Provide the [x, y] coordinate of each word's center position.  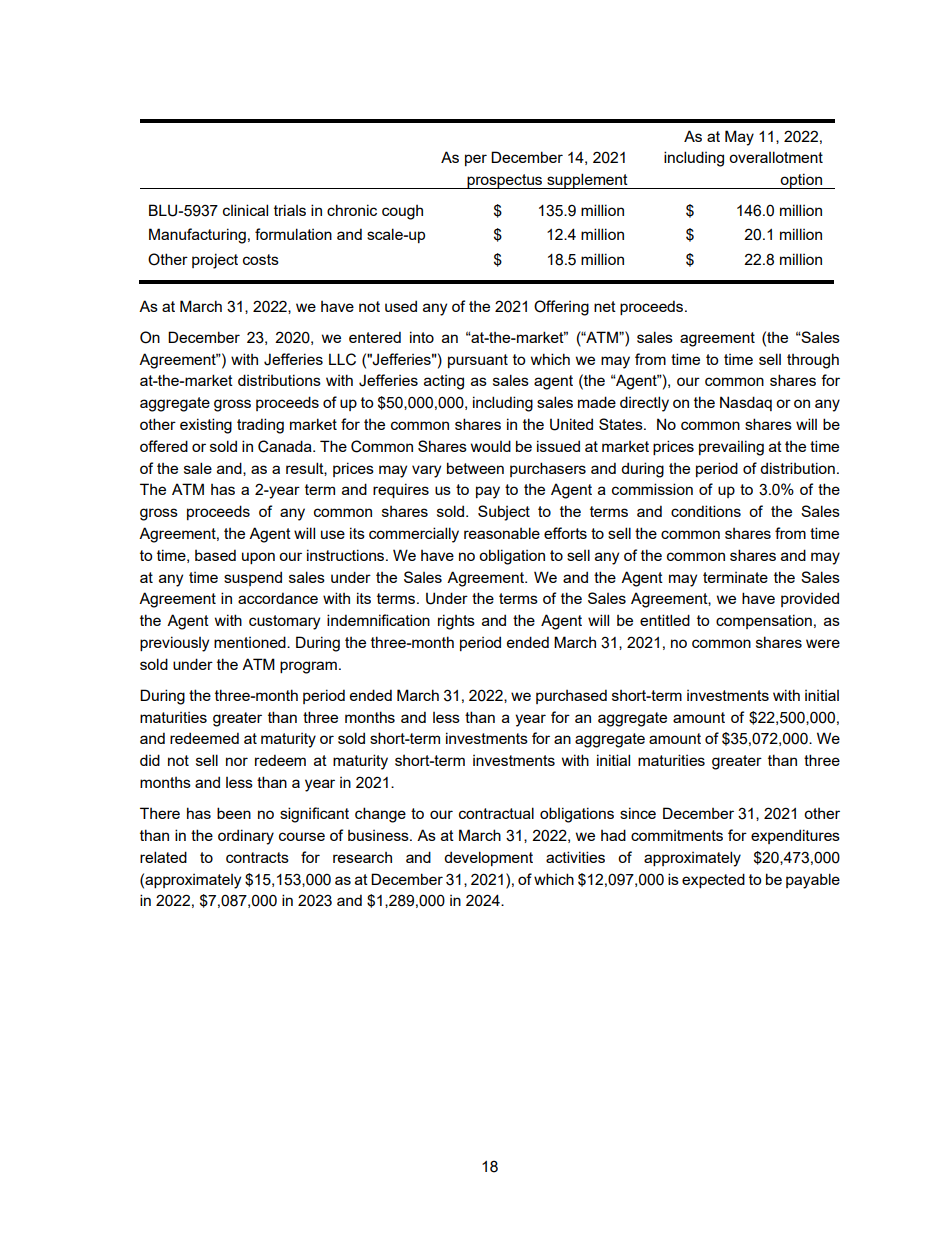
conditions [706, 511]
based [215, 555]
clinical [245, 210]
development [488, 858]
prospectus [505, 181]
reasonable [502, 533]
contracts [257, 857]
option [801, 181]
